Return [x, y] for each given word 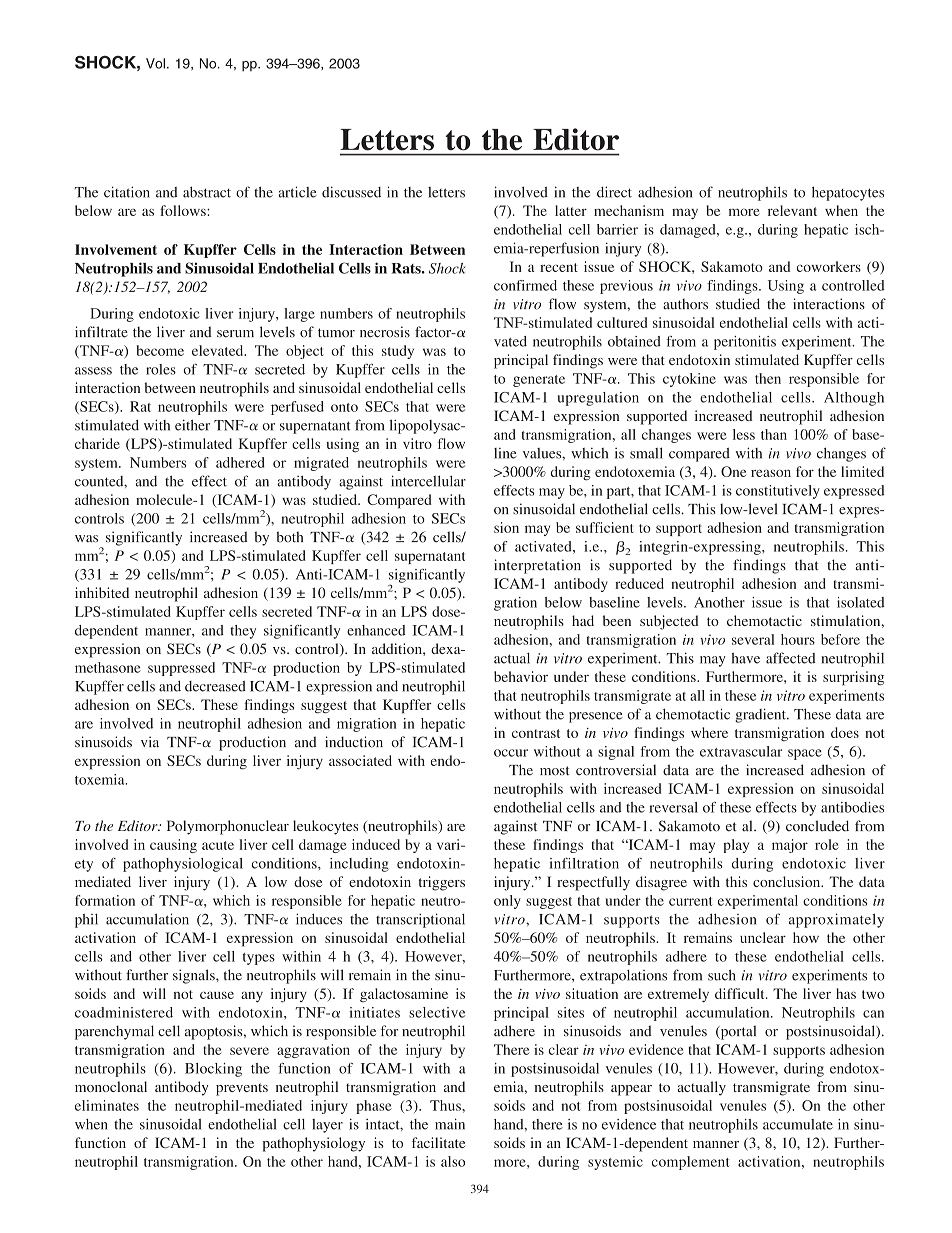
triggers [442, 883]
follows [184, 210]
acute [218, 845]
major [790, 846]
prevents [242, 1089]
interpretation [537, 566]
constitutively [778, 492]
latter [571, 210]
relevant [792, 210]
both [290, 537]
